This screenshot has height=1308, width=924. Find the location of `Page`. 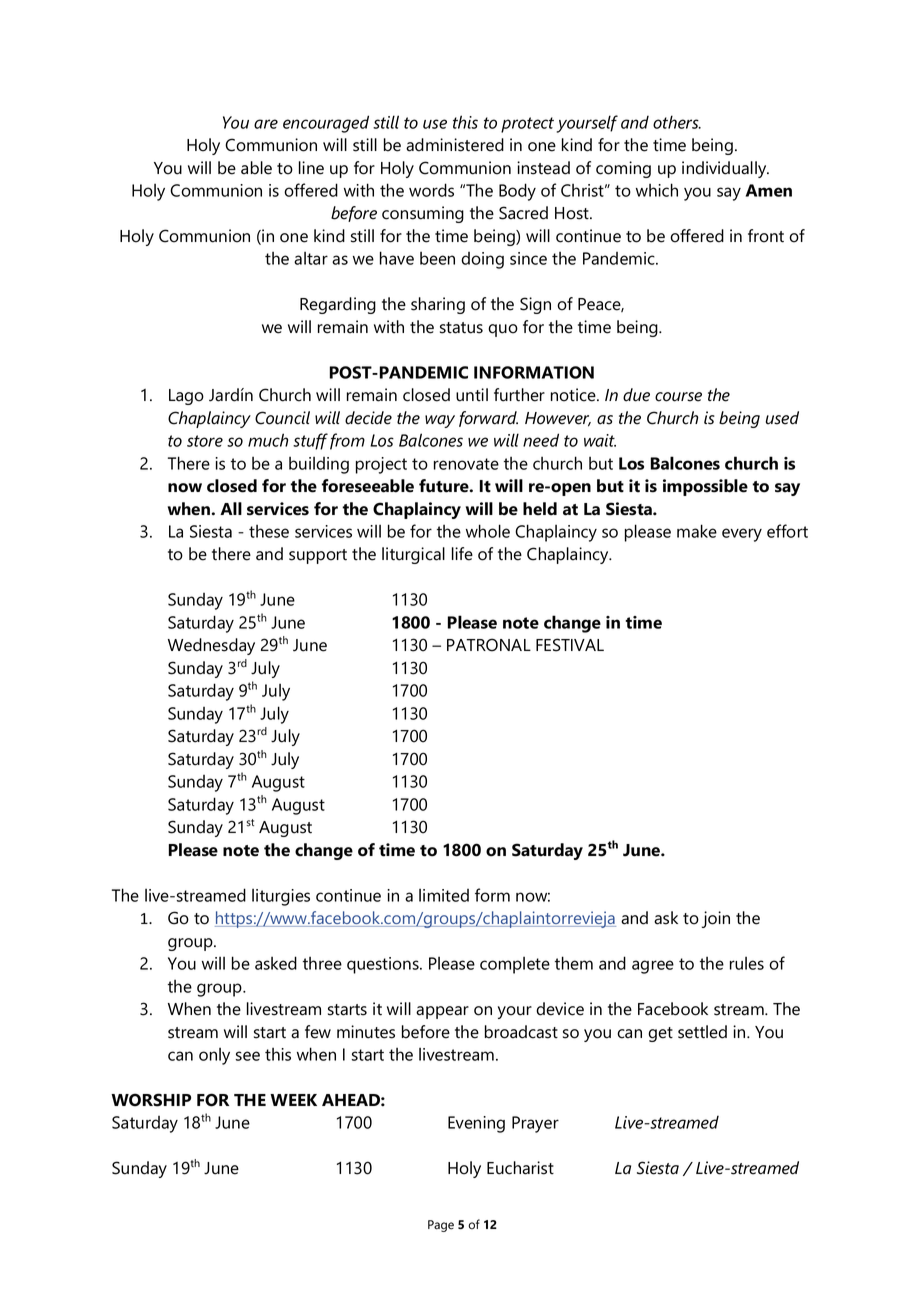

Page is located at coordinates (441, 1226).
